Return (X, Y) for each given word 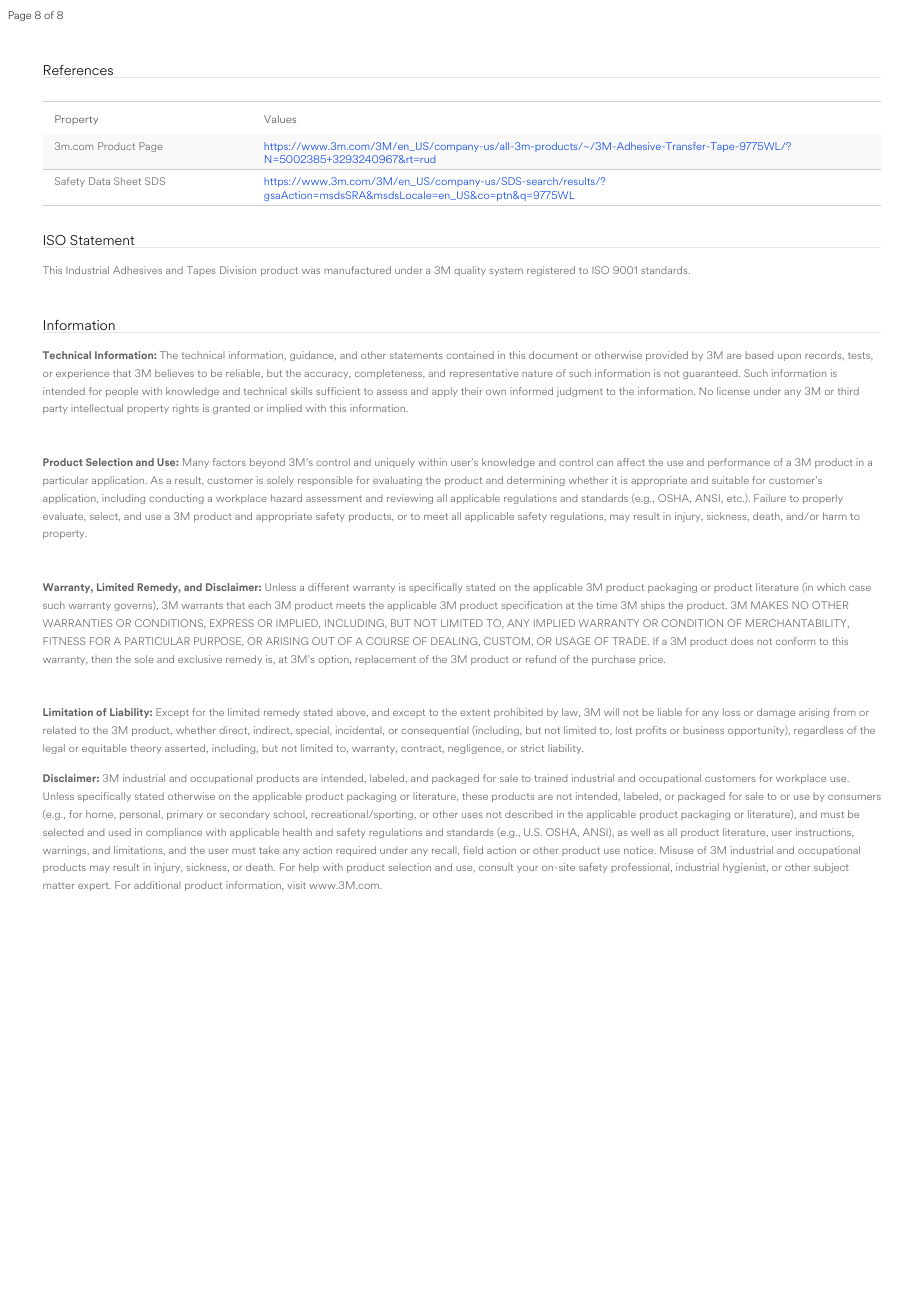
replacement (385, 660)
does (742, 641)
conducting (176, 499)
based (759, 355)
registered (551, 271)
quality (470, 271)
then (101, 659)
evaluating (397, 481)
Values (280, 119)
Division (238, 270)
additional (157, 885)
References (78, 70)
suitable (730, 480)
